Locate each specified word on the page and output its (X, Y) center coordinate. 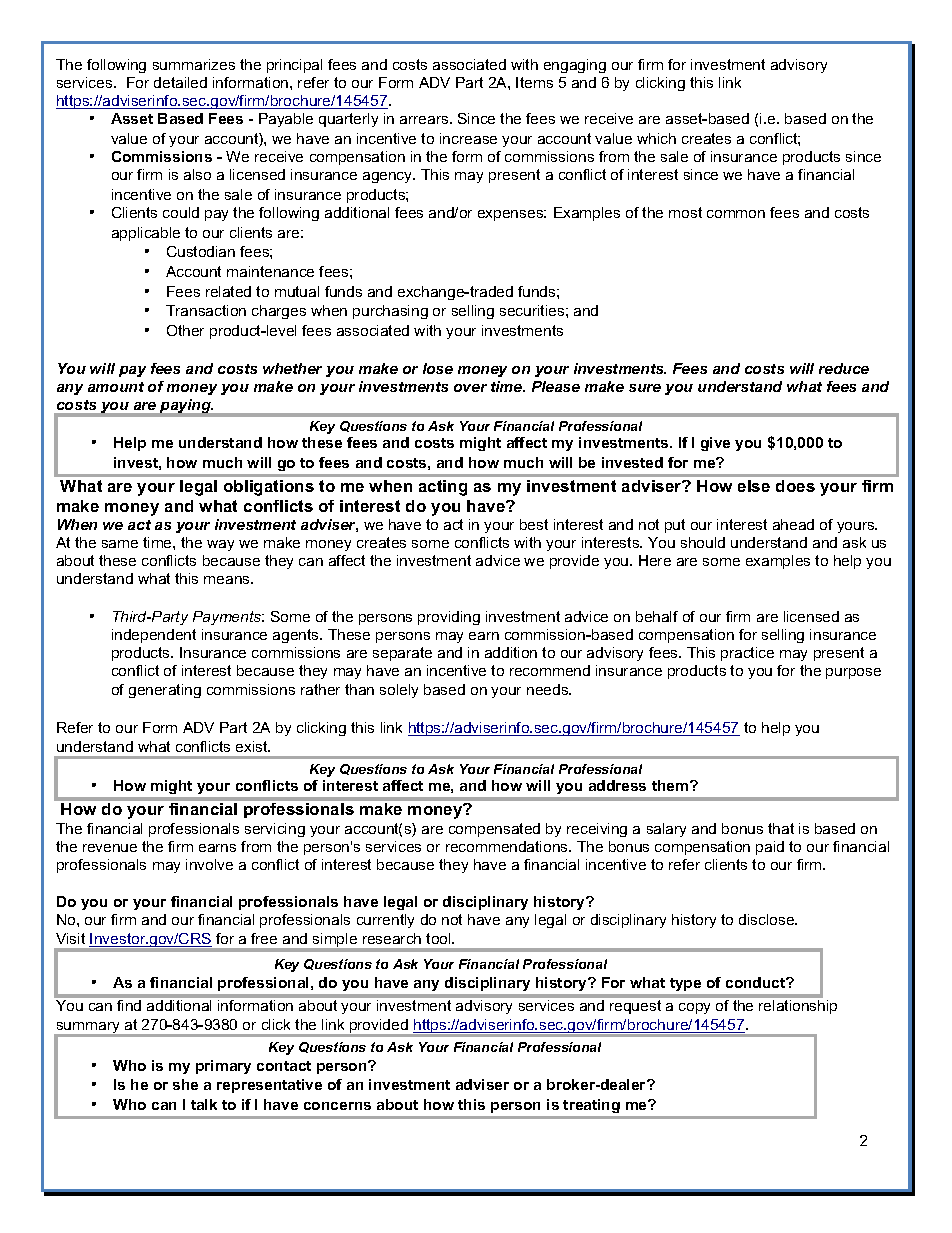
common (736, 214)
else (754, 486)
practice (747, 654)
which (656, 138)
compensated (494, 830)
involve (209, 864)
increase (468, 138)
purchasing (390, 312)
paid (770, 848)
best (534, 524)
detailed (180, 82)
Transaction (206, 310)
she (185, 1084)
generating (165, 691)
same (120, 544)
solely (399, 691)
